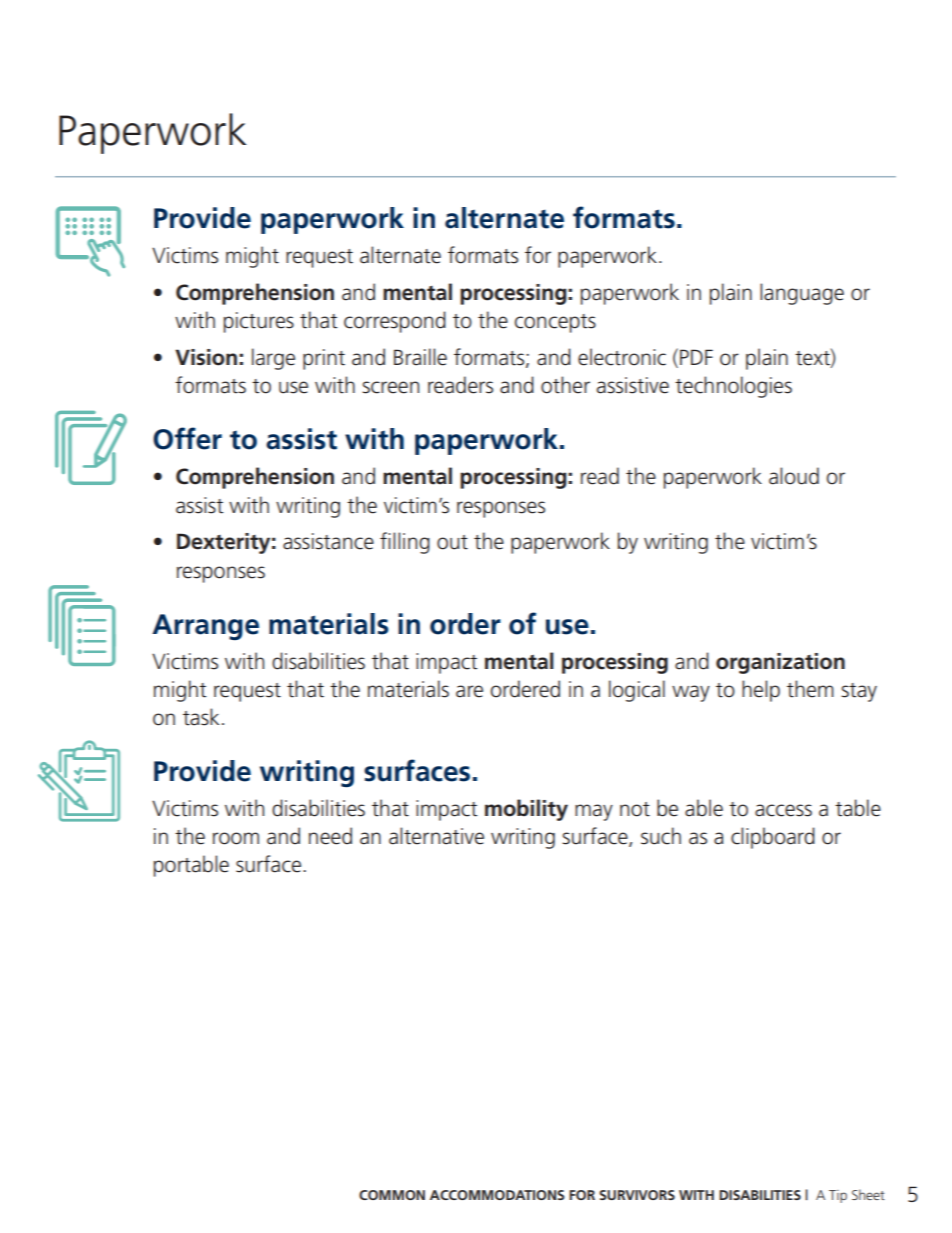 The height and width of the screenshot is (1233, 952). I want to click on ACCOMMODATIONS, so click(497, 1195).
